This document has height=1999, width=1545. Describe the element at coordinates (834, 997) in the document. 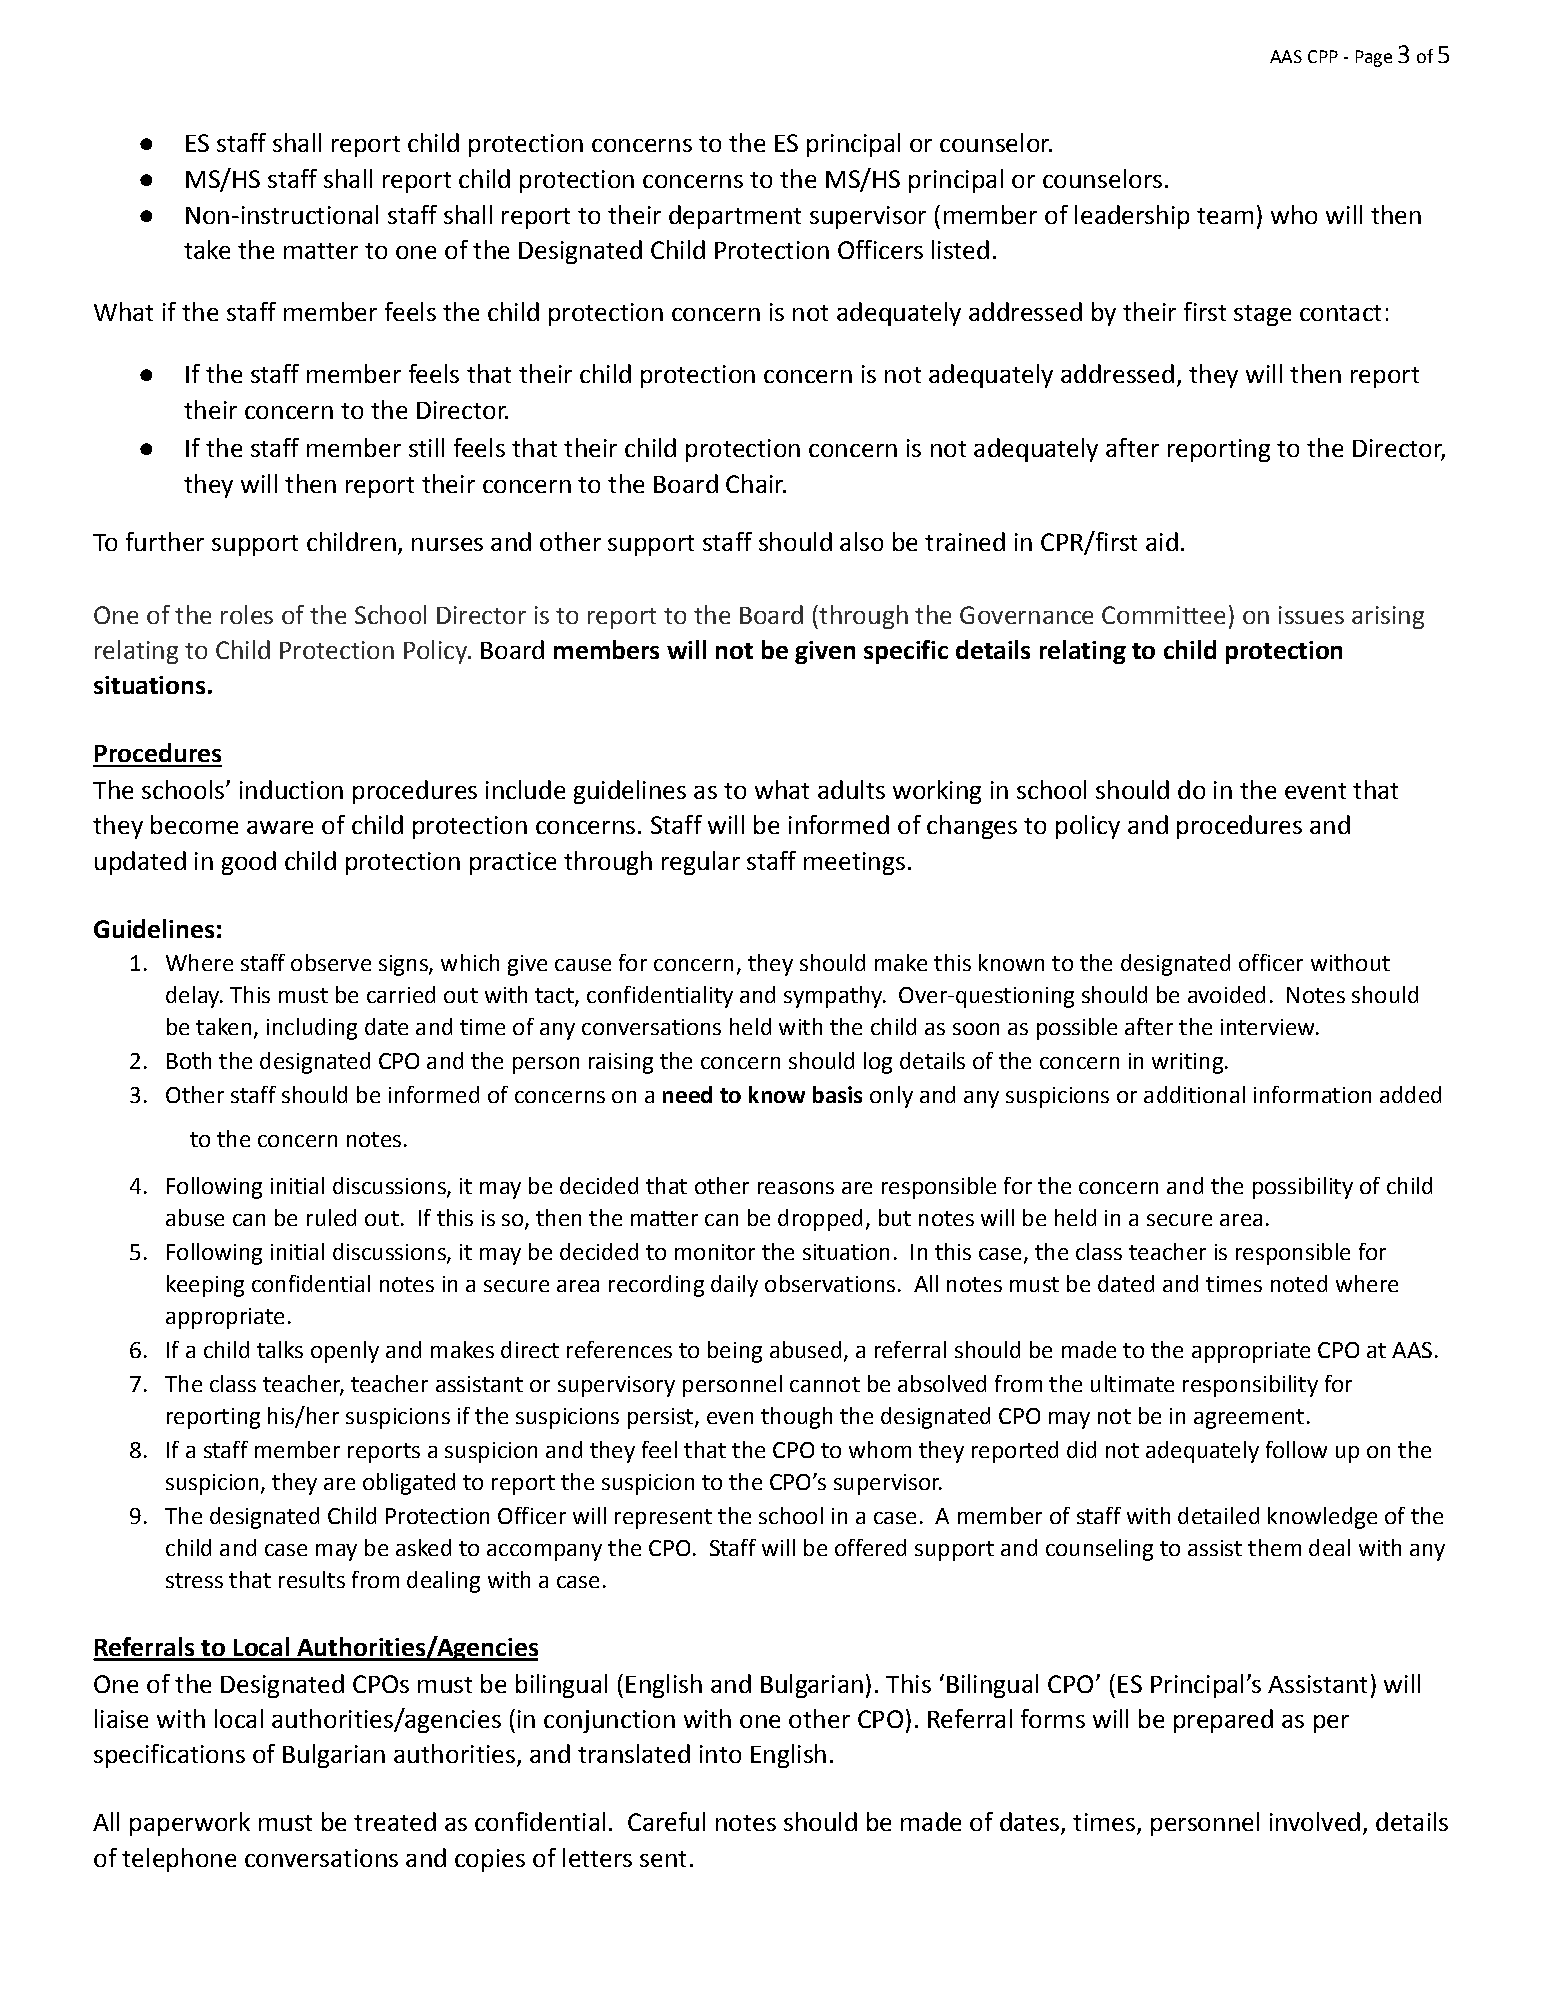

I see `sympathy` at that location.
